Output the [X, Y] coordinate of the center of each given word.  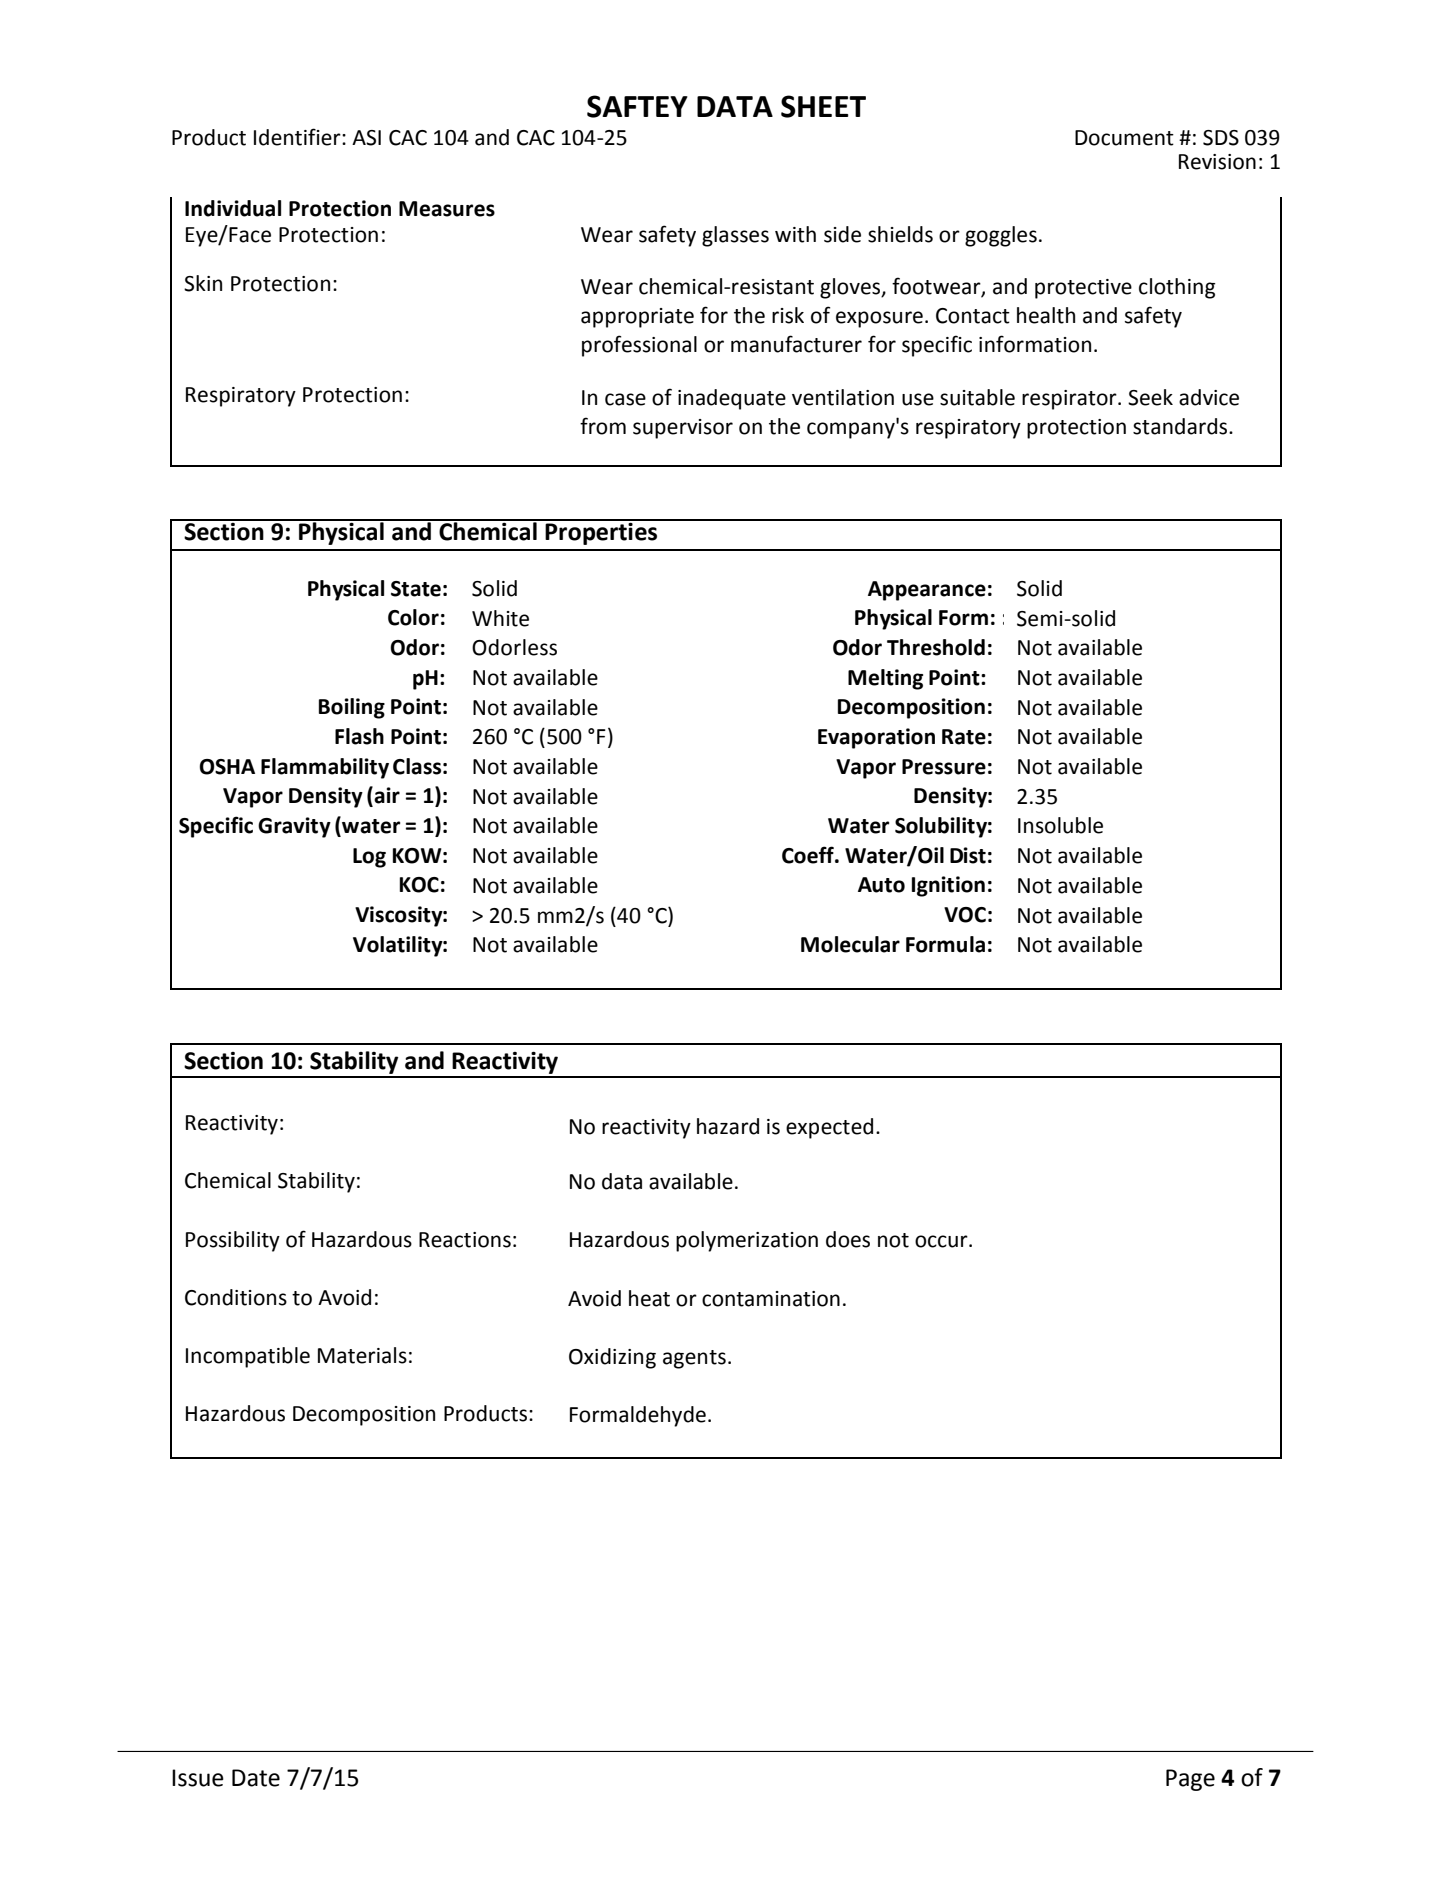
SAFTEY [637, 106]
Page [1190, 1780]
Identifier [298, 137]
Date [256, 1778]
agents [694, 1359]
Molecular [850, 944]
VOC [965, 915]
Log [369, 858]
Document [1124, 138]
